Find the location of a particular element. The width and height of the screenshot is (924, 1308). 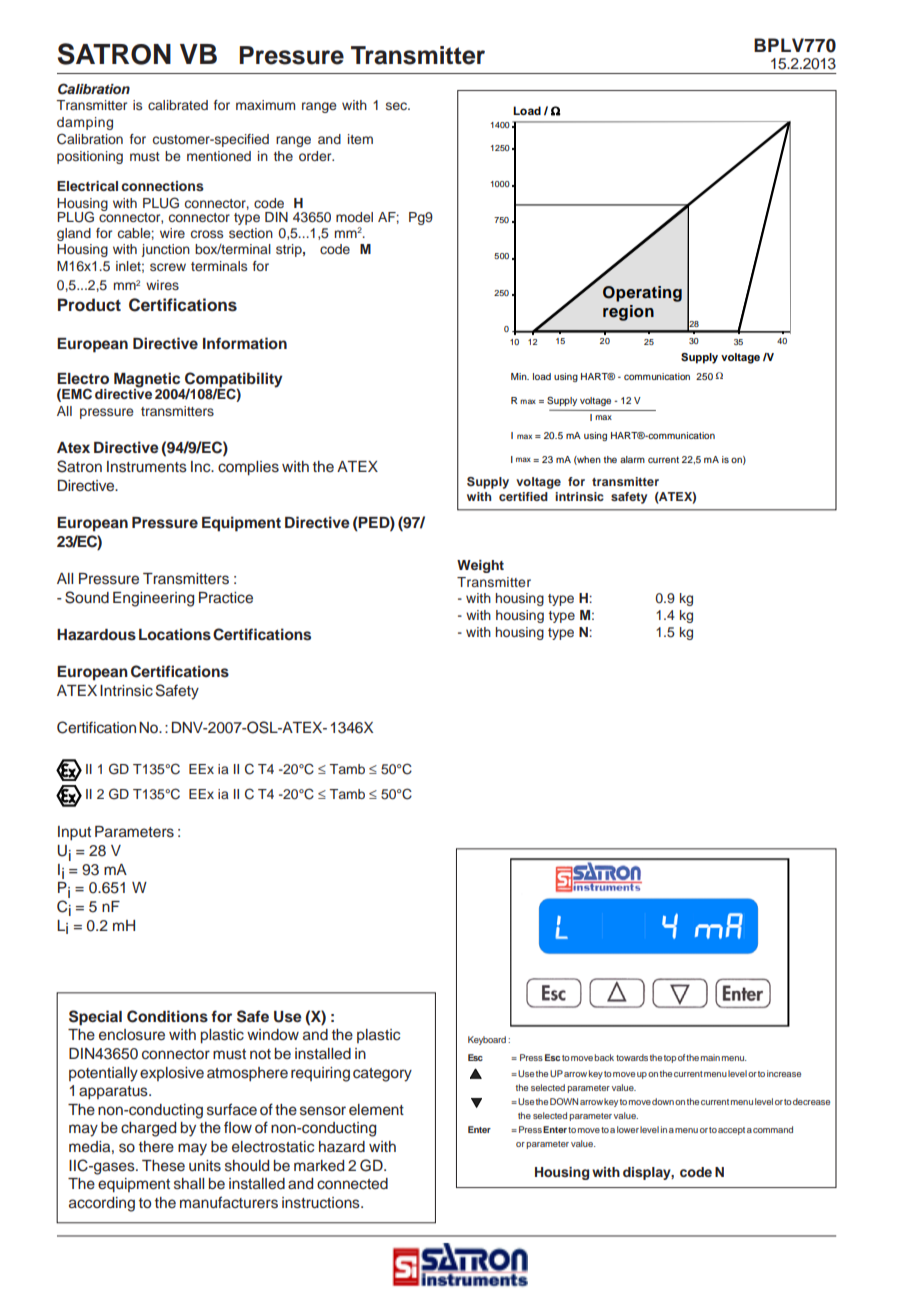

Magnetic is located at coordinates (148, 381).
